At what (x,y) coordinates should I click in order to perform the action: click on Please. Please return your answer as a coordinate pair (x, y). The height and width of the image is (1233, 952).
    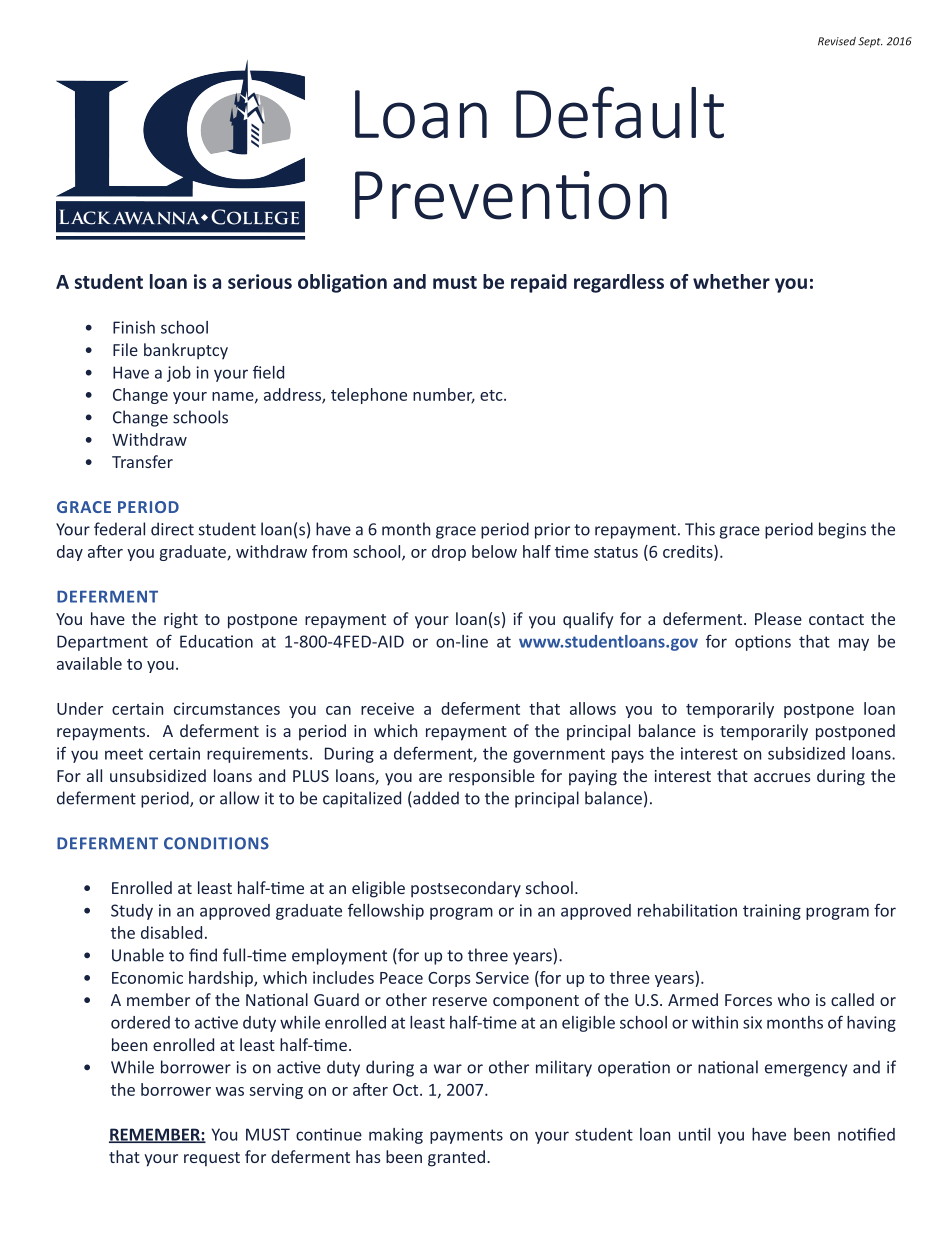
    Looking at the image, I should click on (778, 618).
